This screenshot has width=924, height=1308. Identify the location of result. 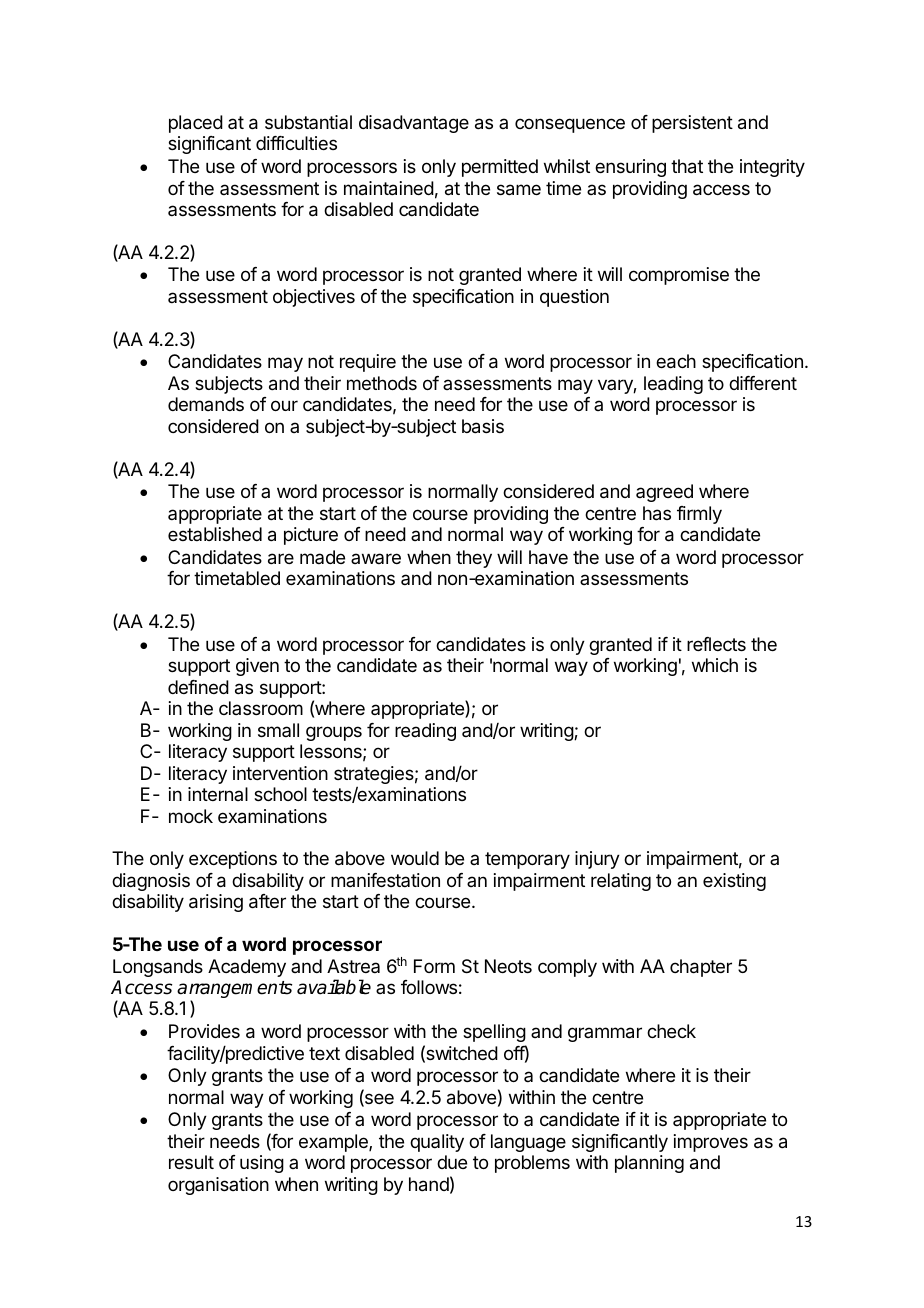
(191, 1162).
